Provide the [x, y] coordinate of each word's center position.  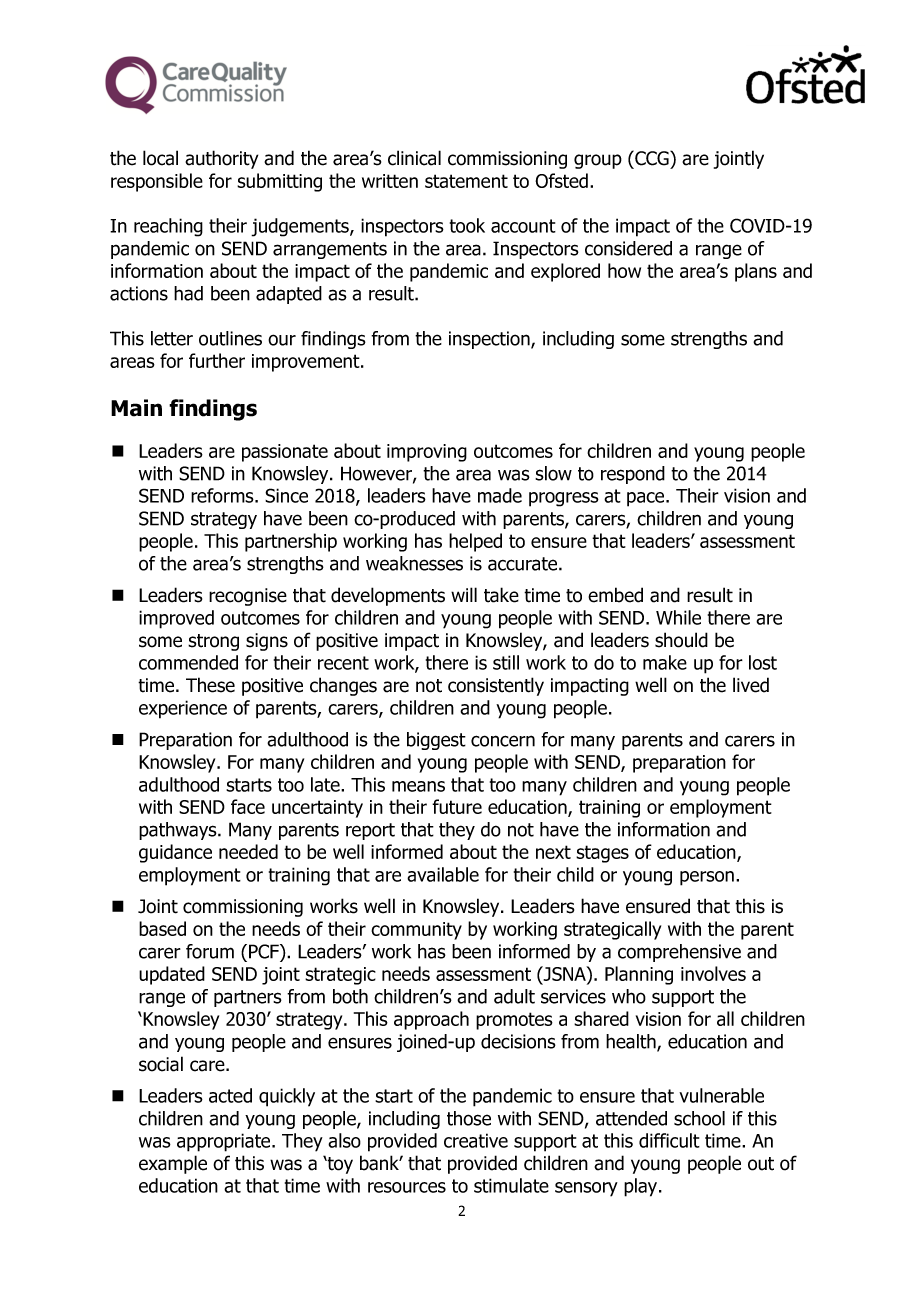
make [665, 662]
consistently [496, 686]
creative [476, 1140]
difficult [669, 1140]
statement [466, 181]
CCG [652, 158]
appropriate [225, 1142]
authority [221, 159]
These [210, 685]
